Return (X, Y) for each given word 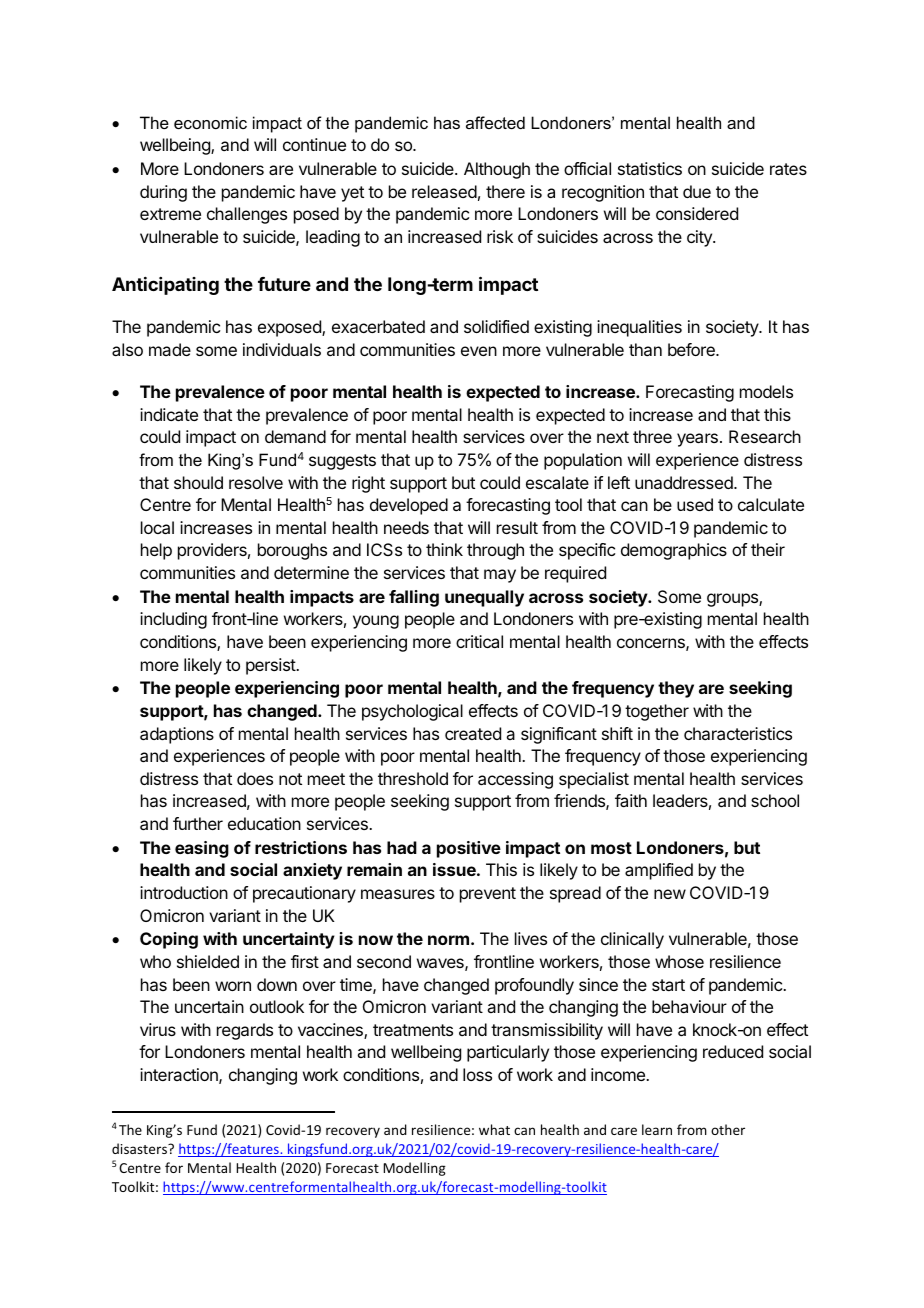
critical (479, 641)
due (697, 191)
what (494, 1129)
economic (210, 122)
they (676, 689)
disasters (140, 1148)
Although (497, 170)
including (173, 620)
